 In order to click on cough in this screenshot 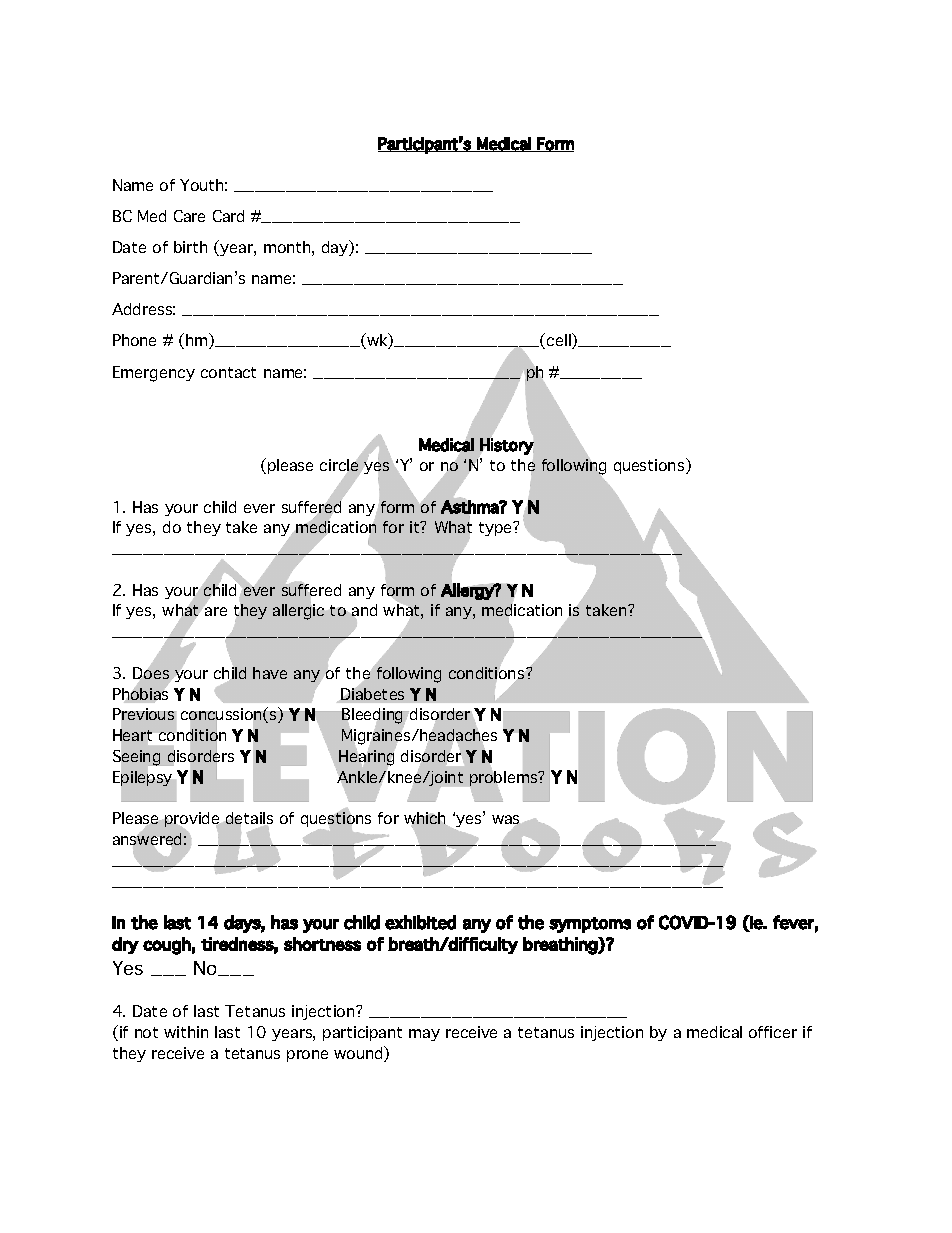, I will do `click(167, 946)`.
